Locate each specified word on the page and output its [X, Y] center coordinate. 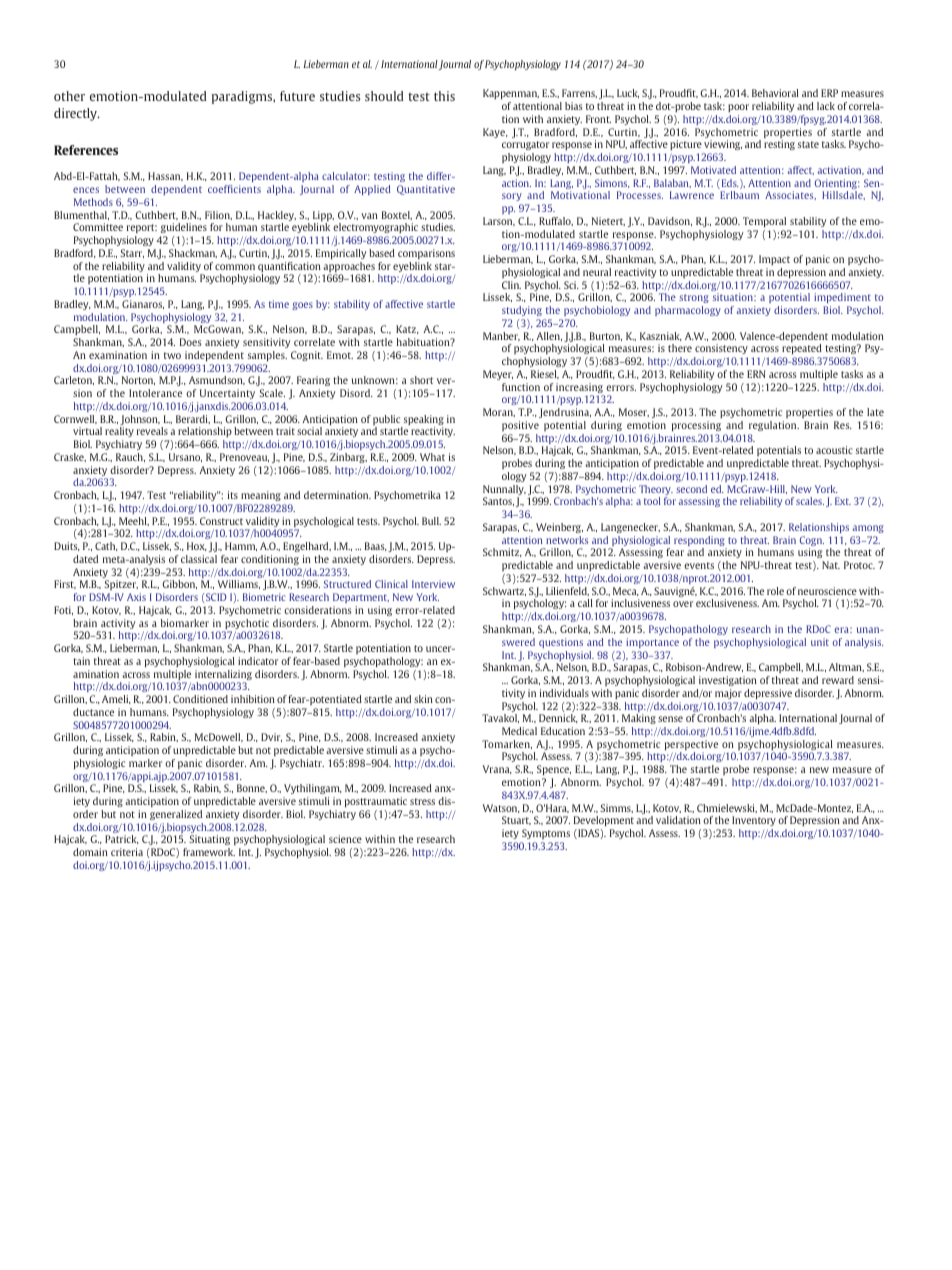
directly [76, 114]
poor [738, 108]
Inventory [754, 821]
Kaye [495, 133]
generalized [176, 815]
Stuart [516, 820]
